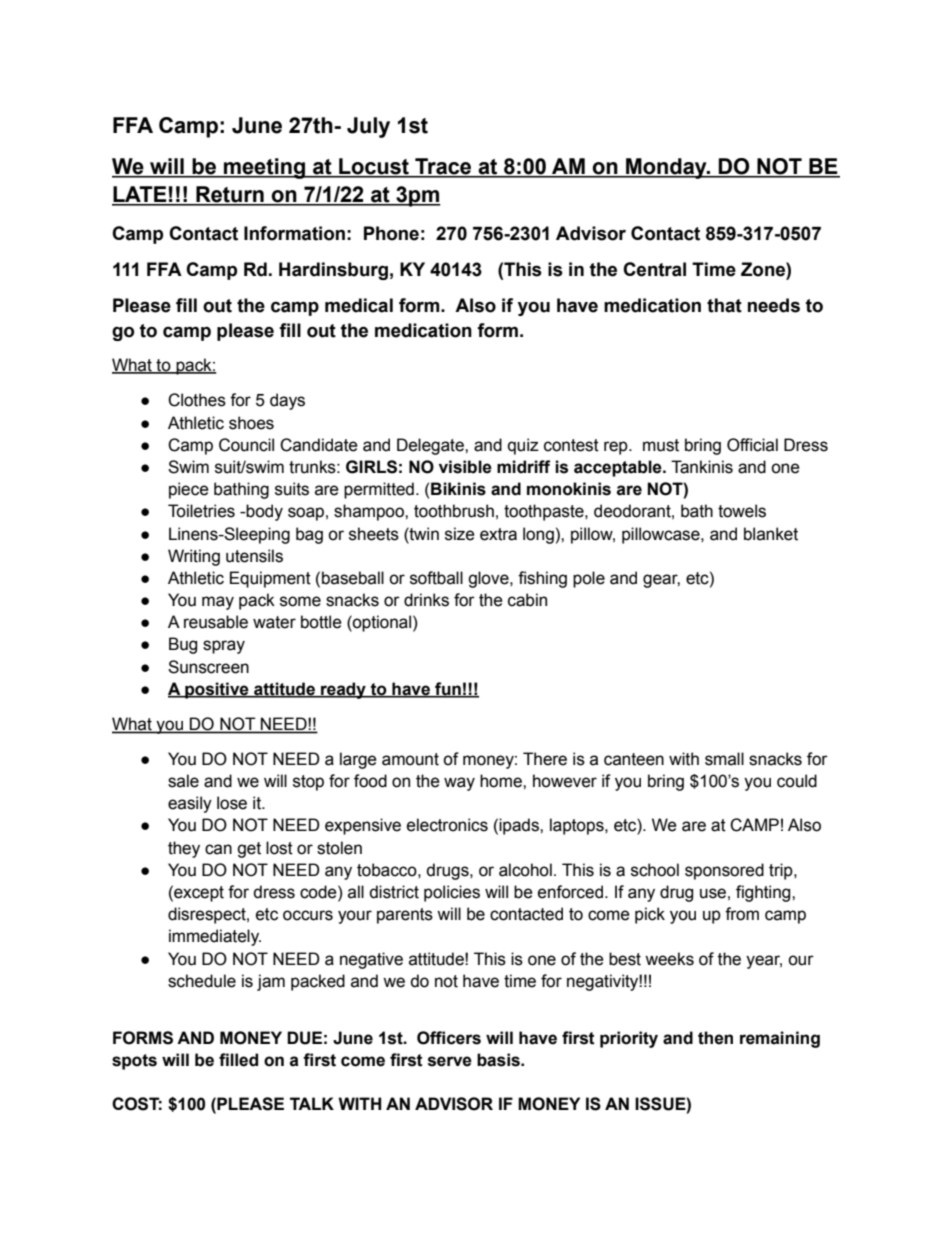  Describe the element at coordinates (450, 1061) in the document. I see `serve` at that location.
